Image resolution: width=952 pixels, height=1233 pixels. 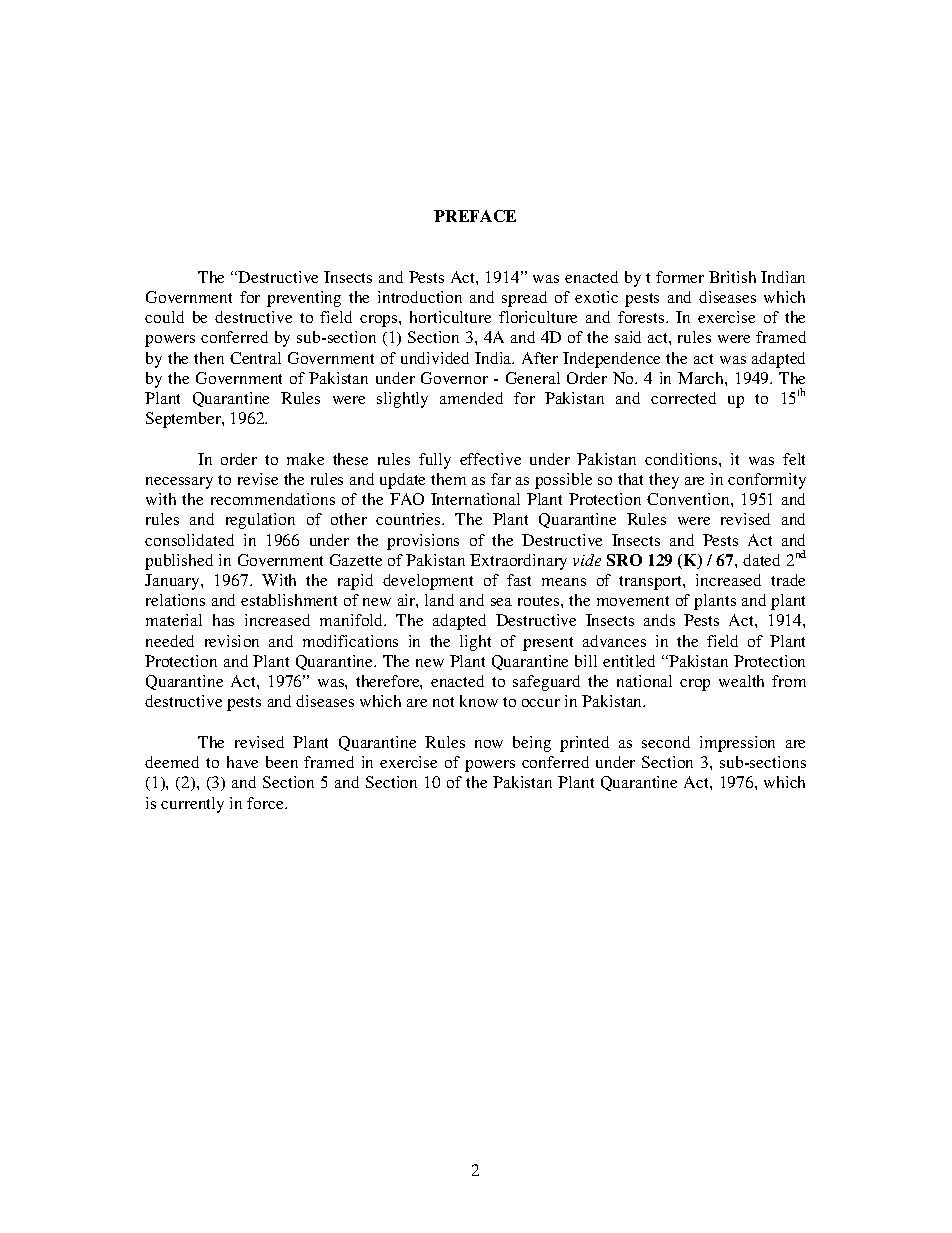 I want to click on Convention, so click(x=689, y=499).
